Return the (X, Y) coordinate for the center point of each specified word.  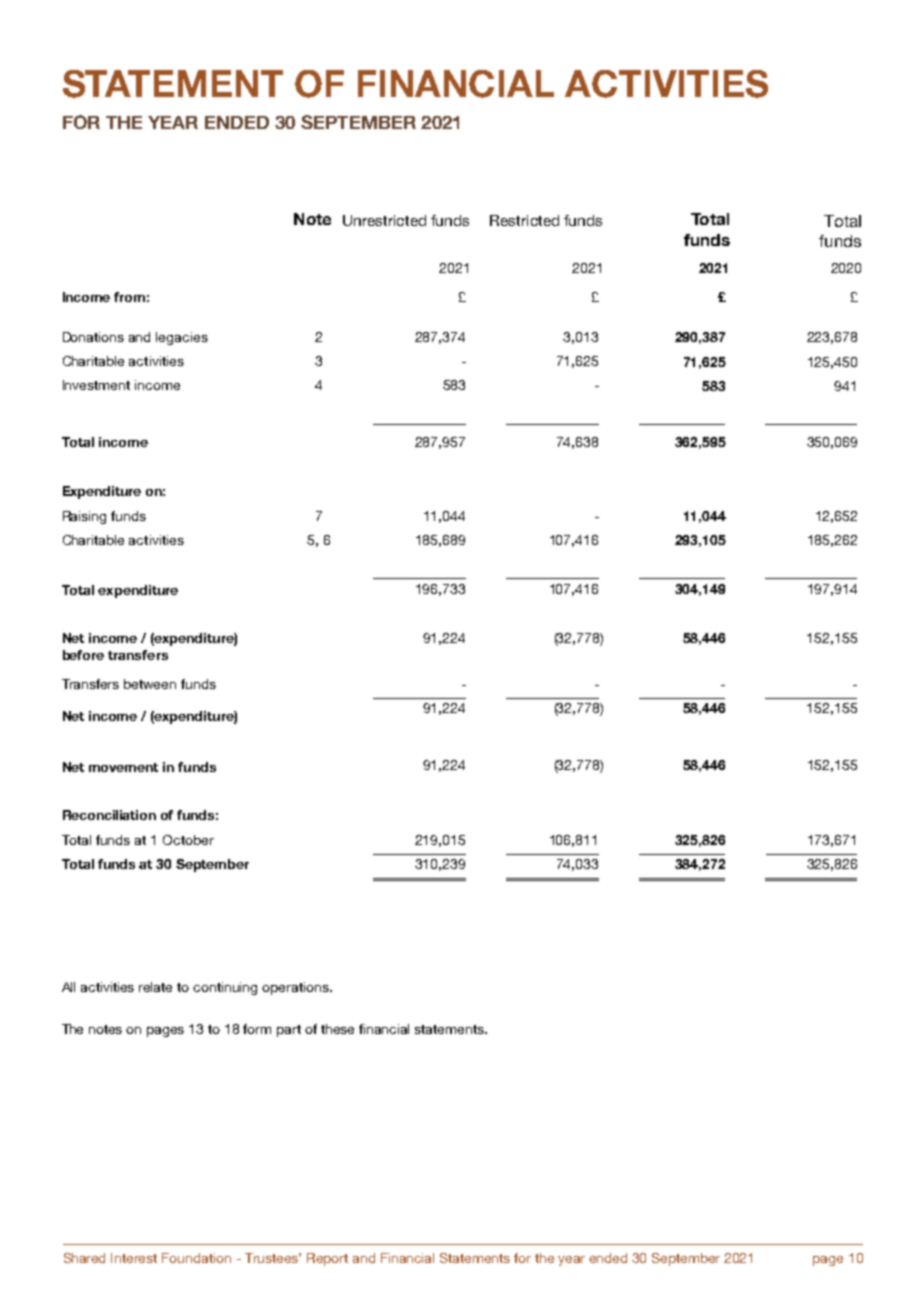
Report (327, 1259)
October (188, 840)
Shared (84, 1258)
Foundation (196, 1258)
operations (296, 988)
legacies (182, 338)
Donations (93, 337)
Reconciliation (109, 815)
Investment (96, 385)
